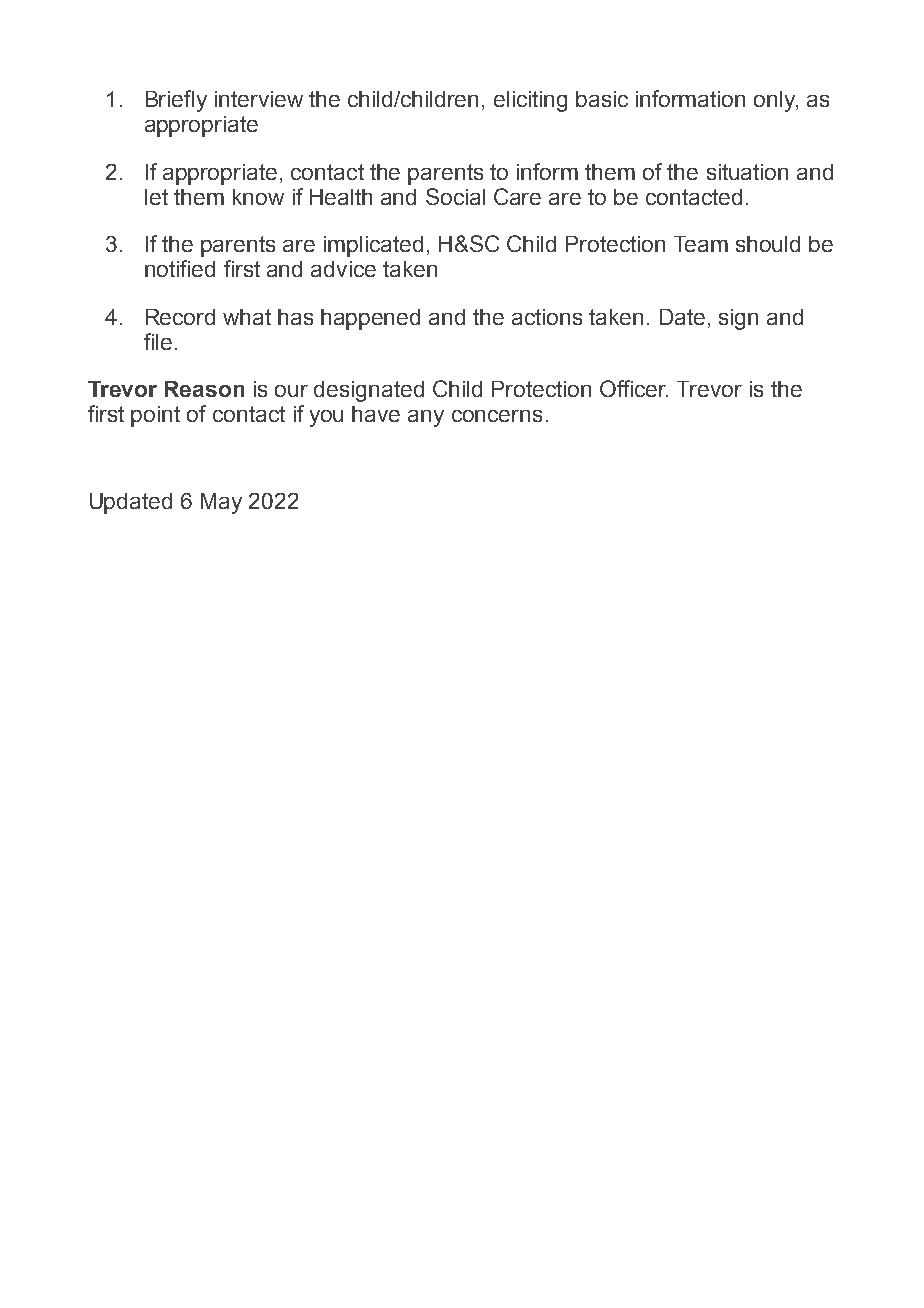 This screenshot has height=1308, width=924. What do you see at coordinates (426, 418) in the screenshot?
I see `any` at bounding box center [426, 418].
